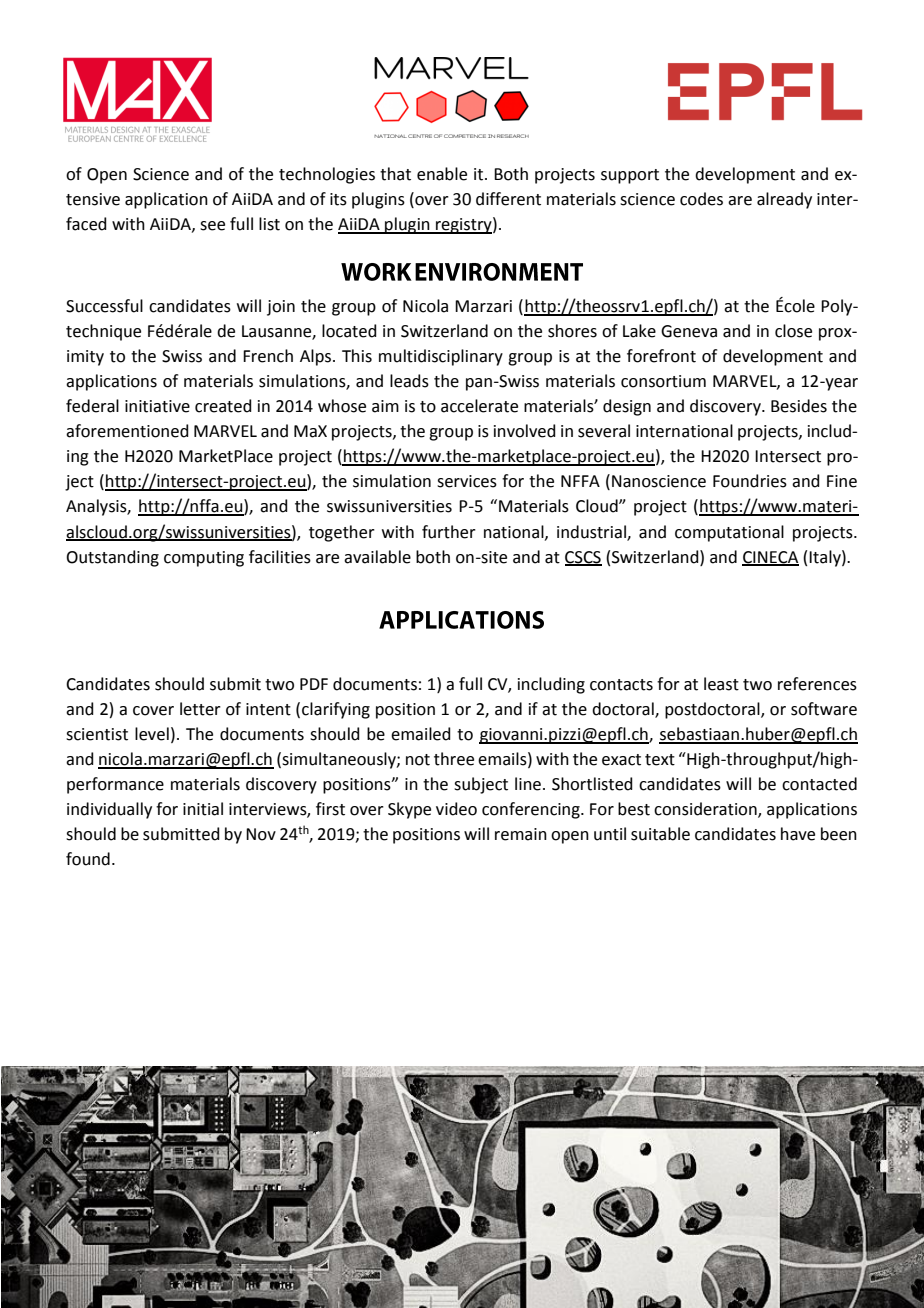  Describe the element at coordinates (456, 809) in the document. I see `video` at that location.
